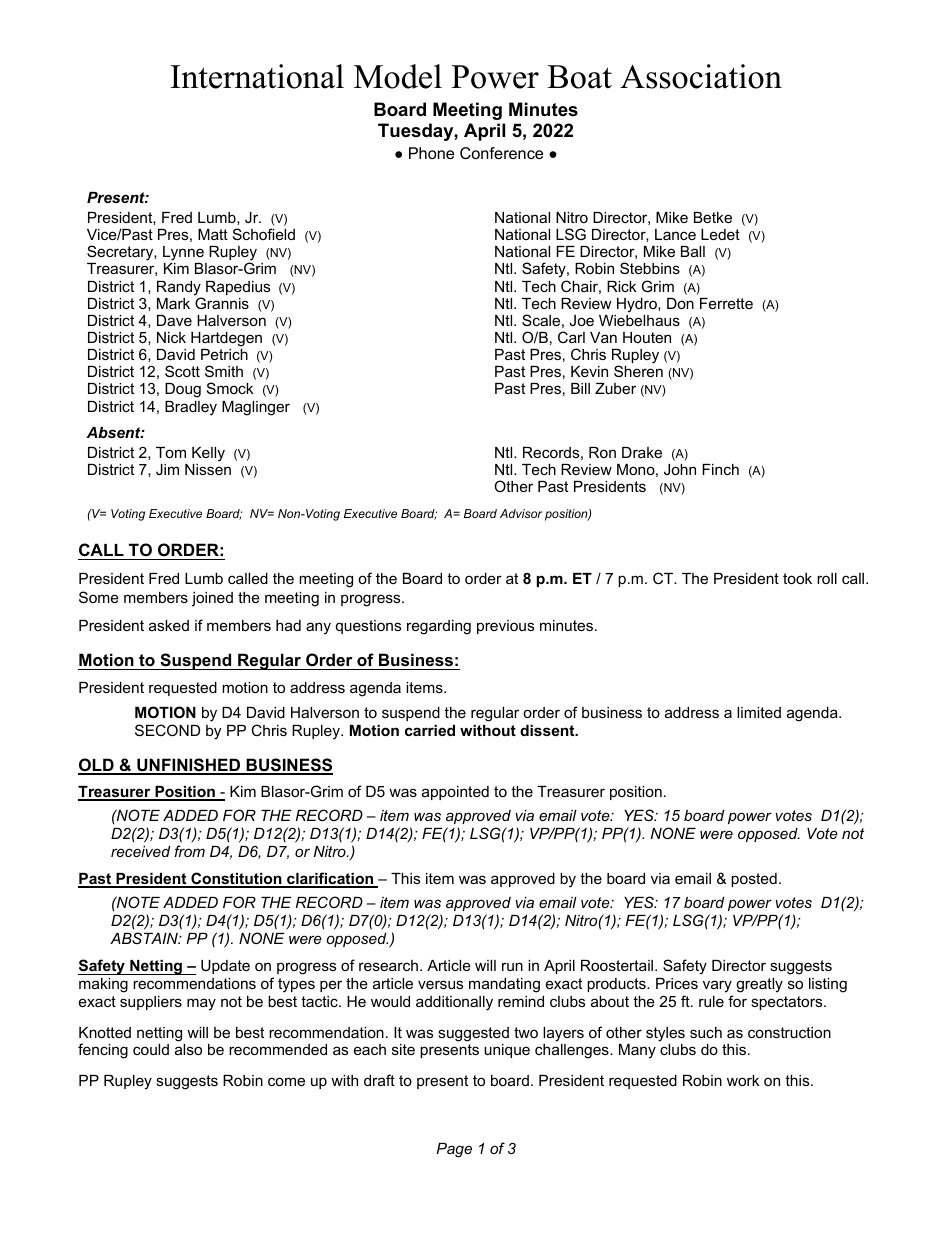 This document has height=1233, width=952. I want to click on Phone, so click(431, 153).
